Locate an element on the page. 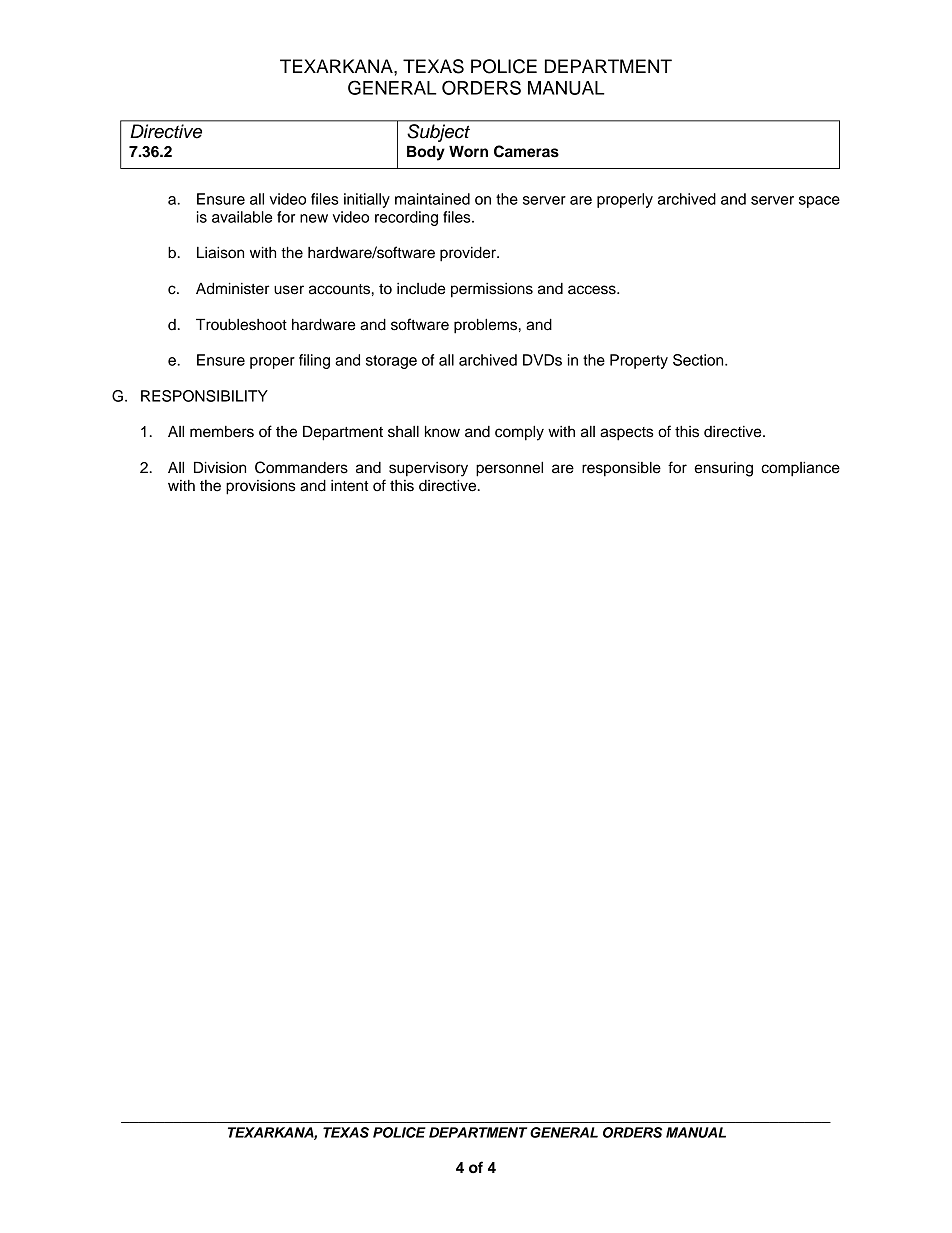 The image size is (952, 1233). provider is located at coordinates (469, 254).
